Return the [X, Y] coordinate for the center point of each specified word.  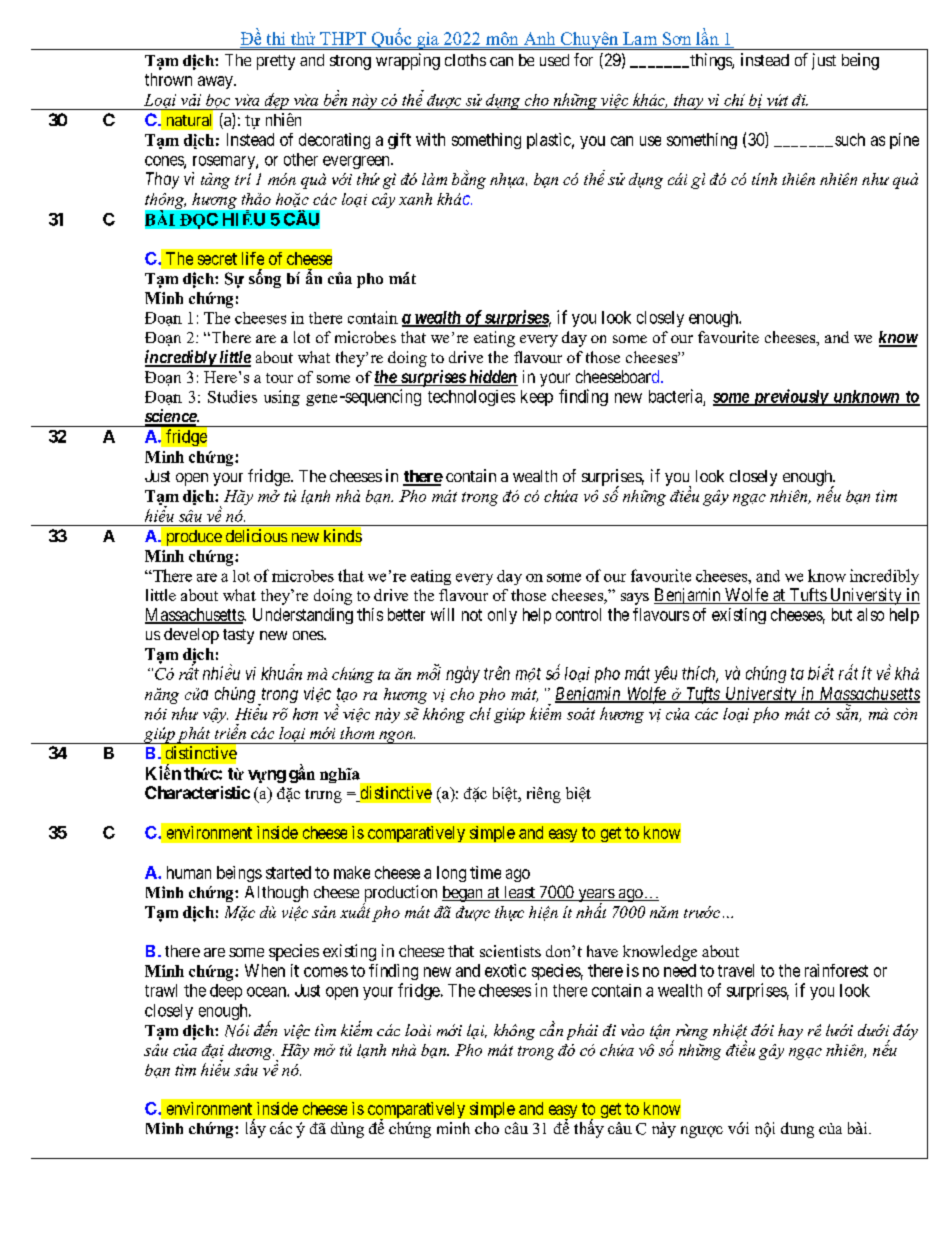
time [485, 872]
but [842, 614]
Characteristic [197, 792]
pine [904, 141]
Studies [232, 396]
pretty [276, 62]
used [554, 60]
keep [537, 398]
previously [789, 397]
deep [226, 992]
